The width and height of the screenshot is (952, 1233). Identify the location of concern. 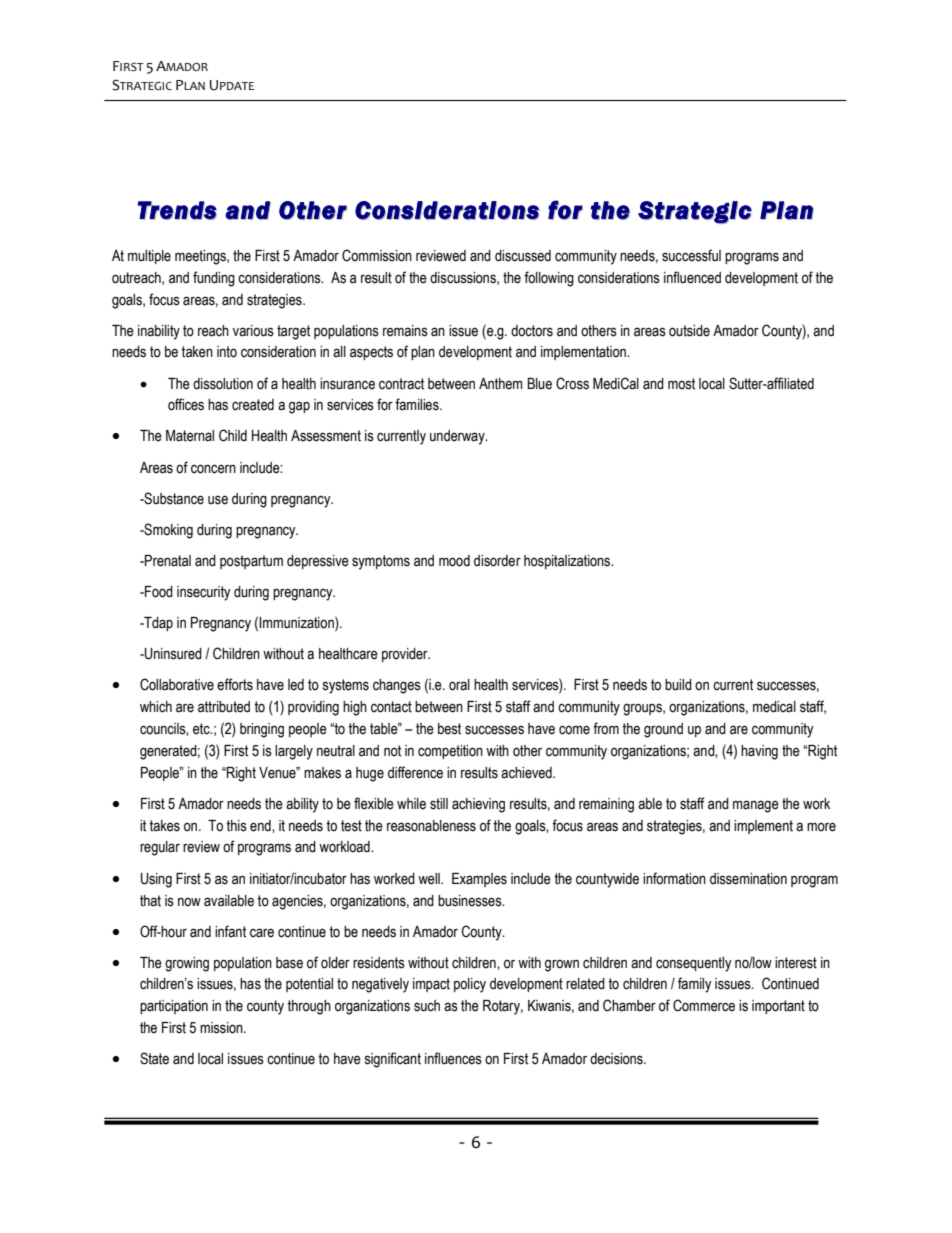
(213, 469).
